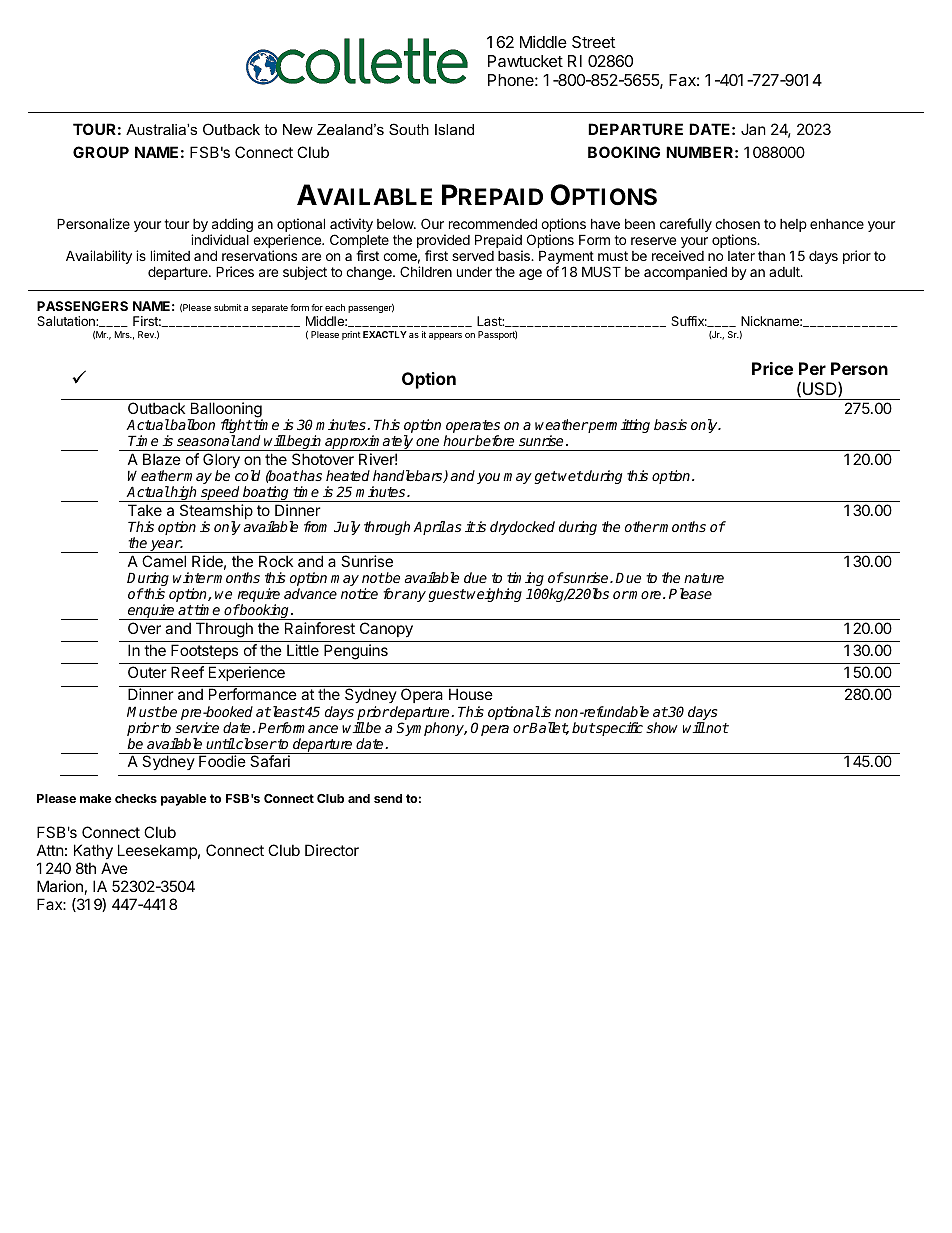 The image size is (952, 1233). I want to click on Pawtucket, so click(525, 61).
